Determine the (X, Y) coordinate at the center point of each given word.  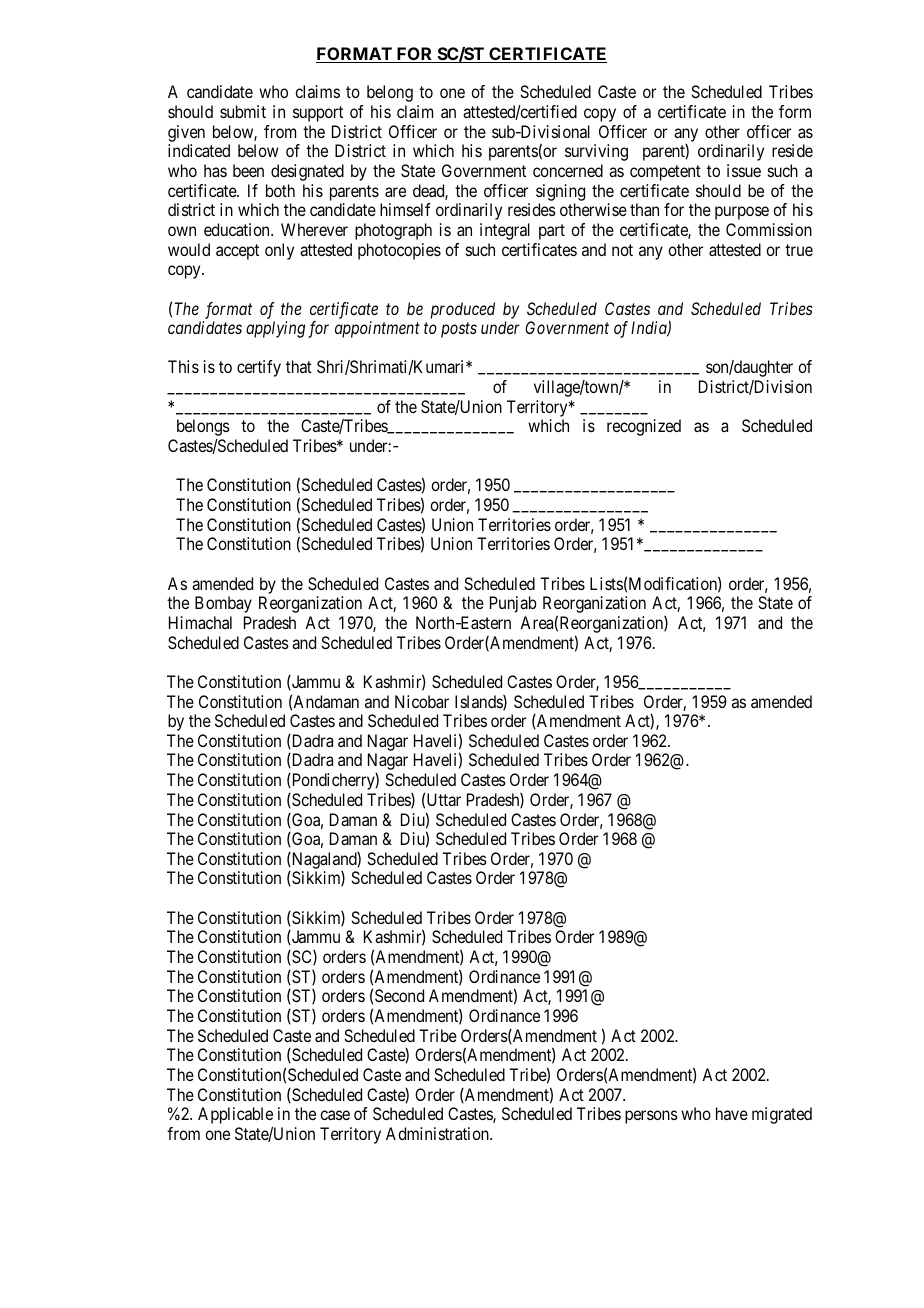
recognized (644, 427)
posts (459, 330)
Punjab (513, 604)
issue (744, 170)
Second (399, 995)
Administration (438, 1133)
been (248, 170)
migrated (782, 1115)
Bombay (223, 604)
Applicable (235, 1115)
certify (259, 368)
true (799, 250)
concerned (568, 170)
